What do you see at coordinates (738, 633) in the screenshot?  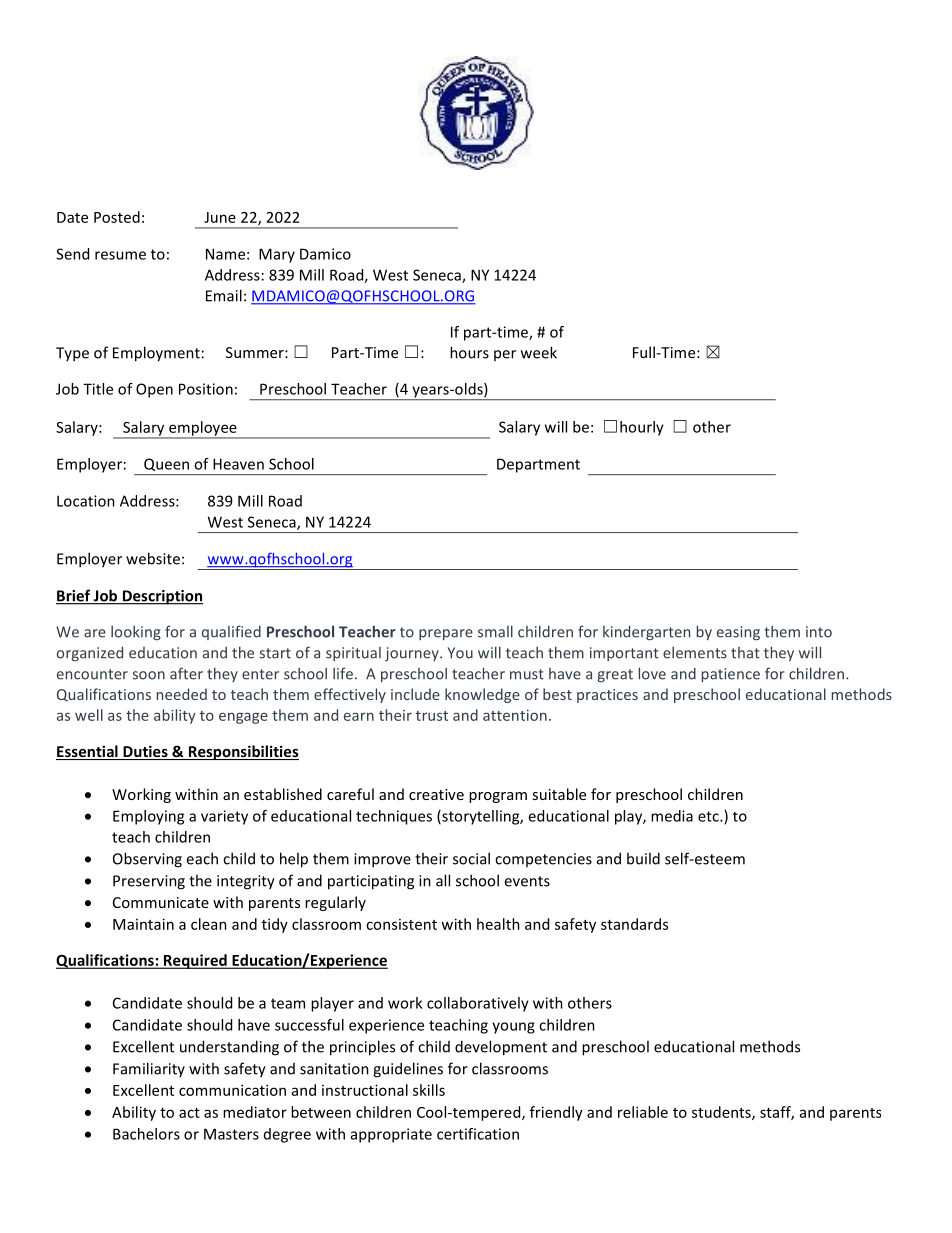 I see `easing` at bounding box center [738, 633].
